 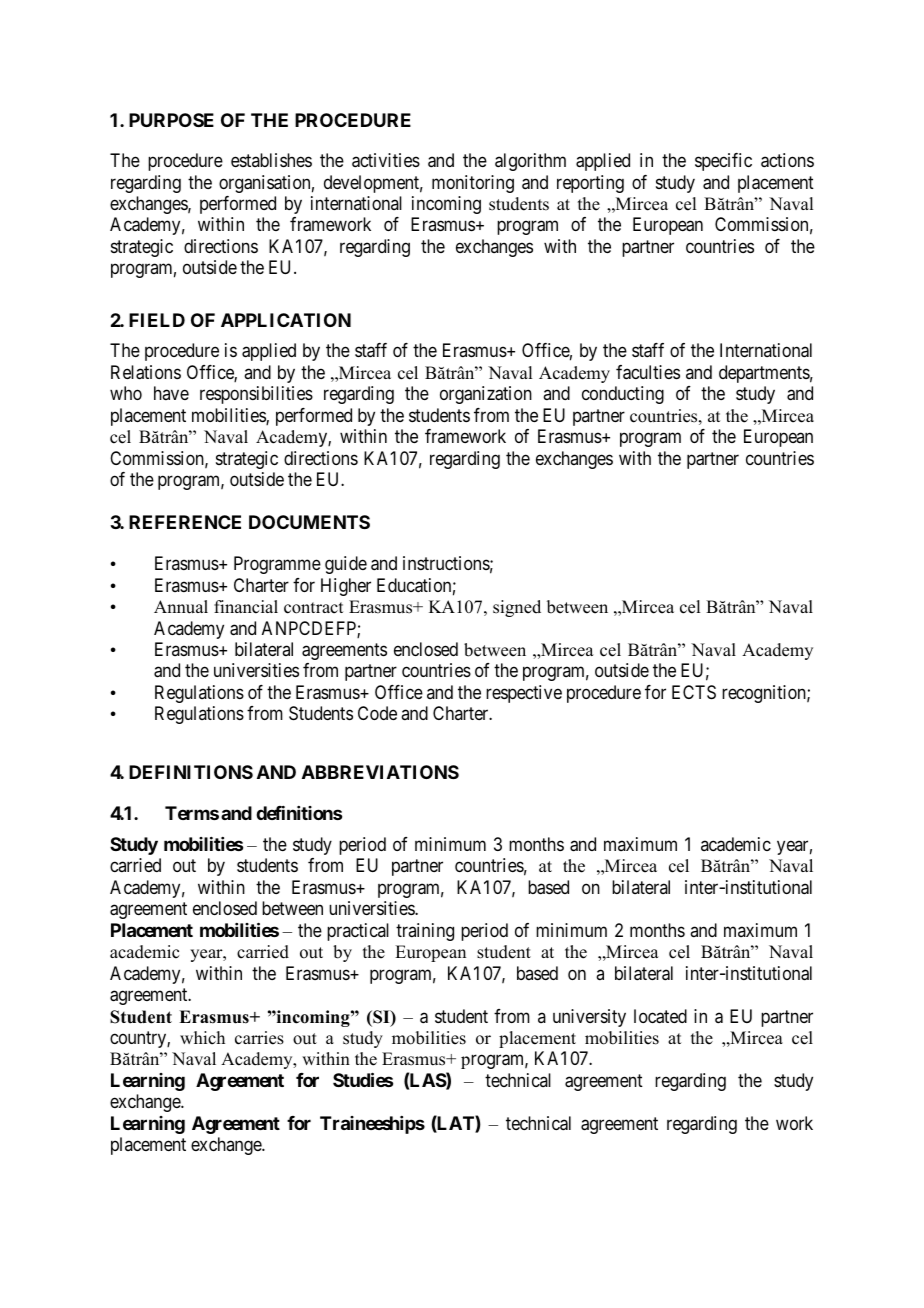 I want to click on Code, so click(x=377, y=713).
